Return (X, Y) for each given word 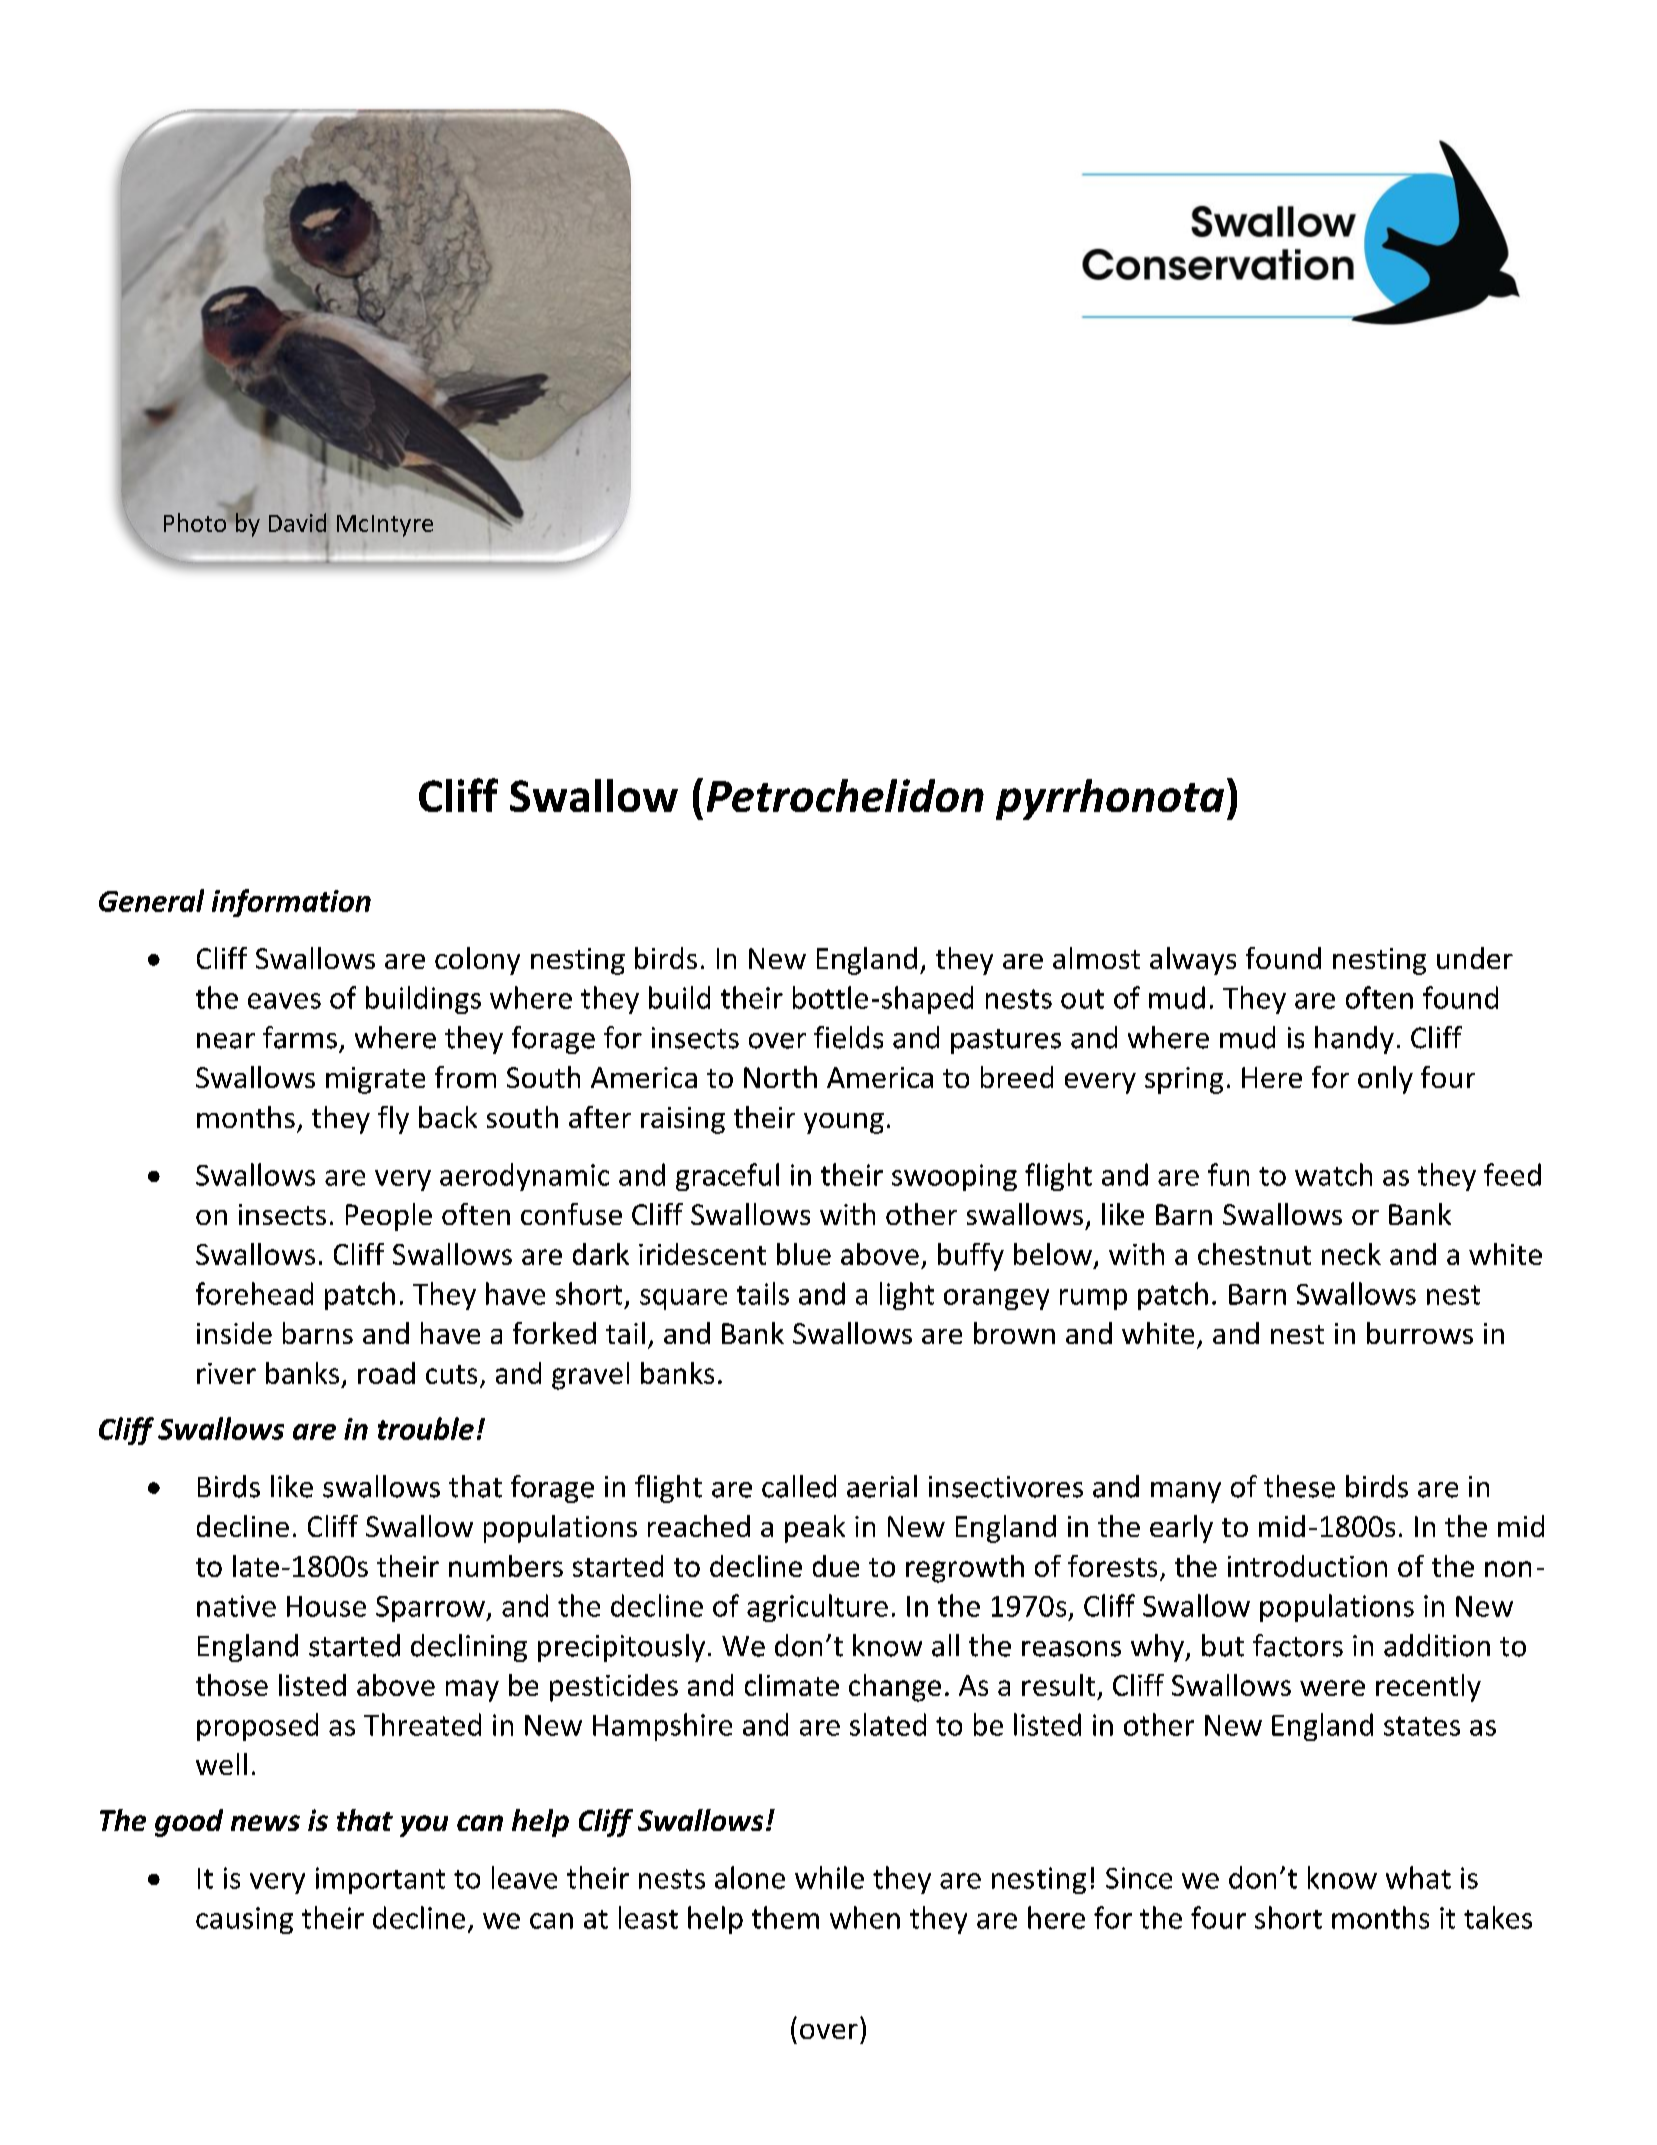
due (836, 1566)
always (1193, 961)
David (297, 522)
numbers (506, 1566)
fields (848, 1037)
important (380, 1880)
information (291, 903)
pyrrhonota (1110, 799)
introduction (1307, 1566)
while (829, 1877)
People (389, 1217)
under (1475, 958)
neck (1351, 1254)
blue (804, 1254)
